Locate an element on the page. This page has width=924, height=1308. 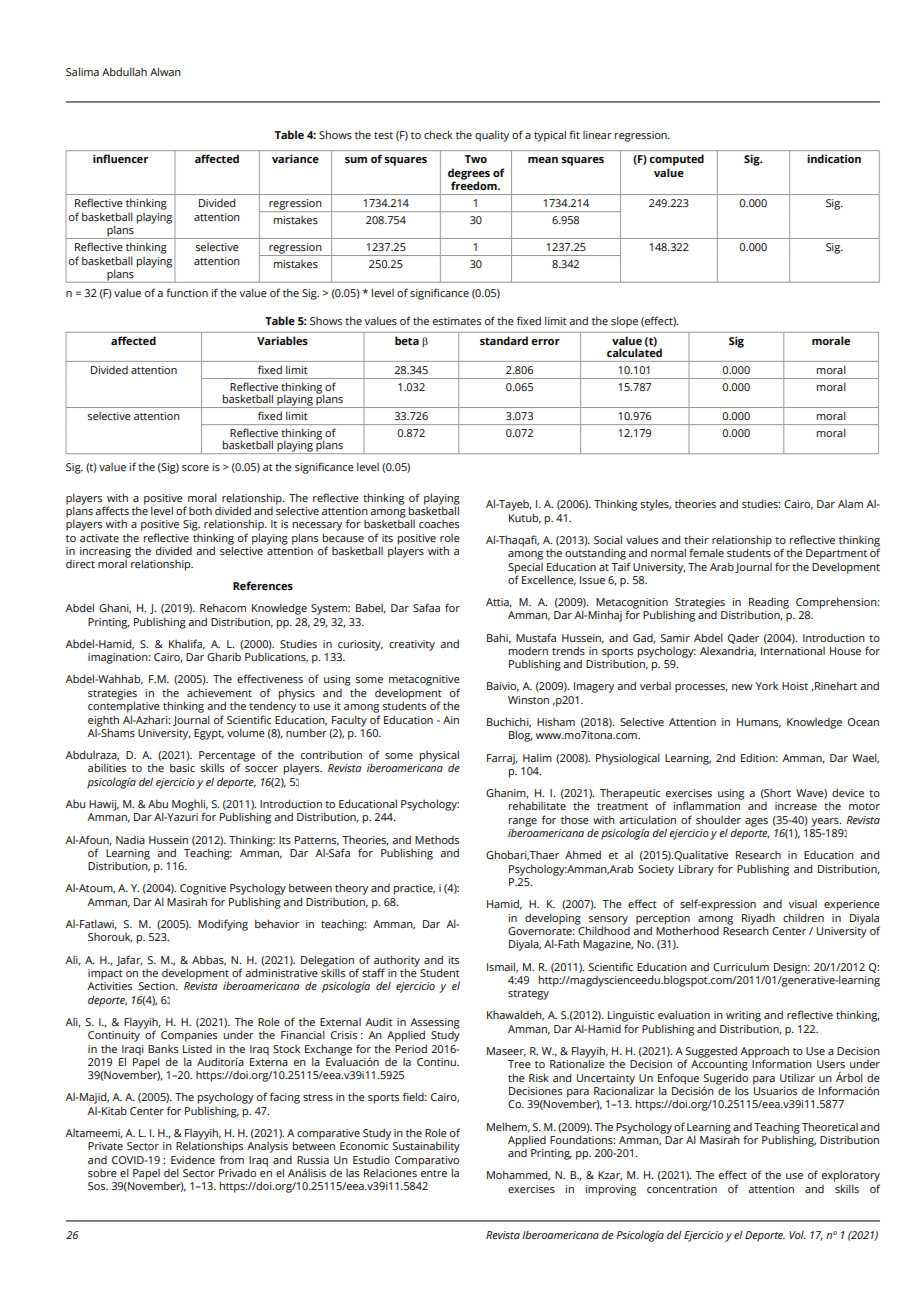
practice is located at coordinates (414, 889).
